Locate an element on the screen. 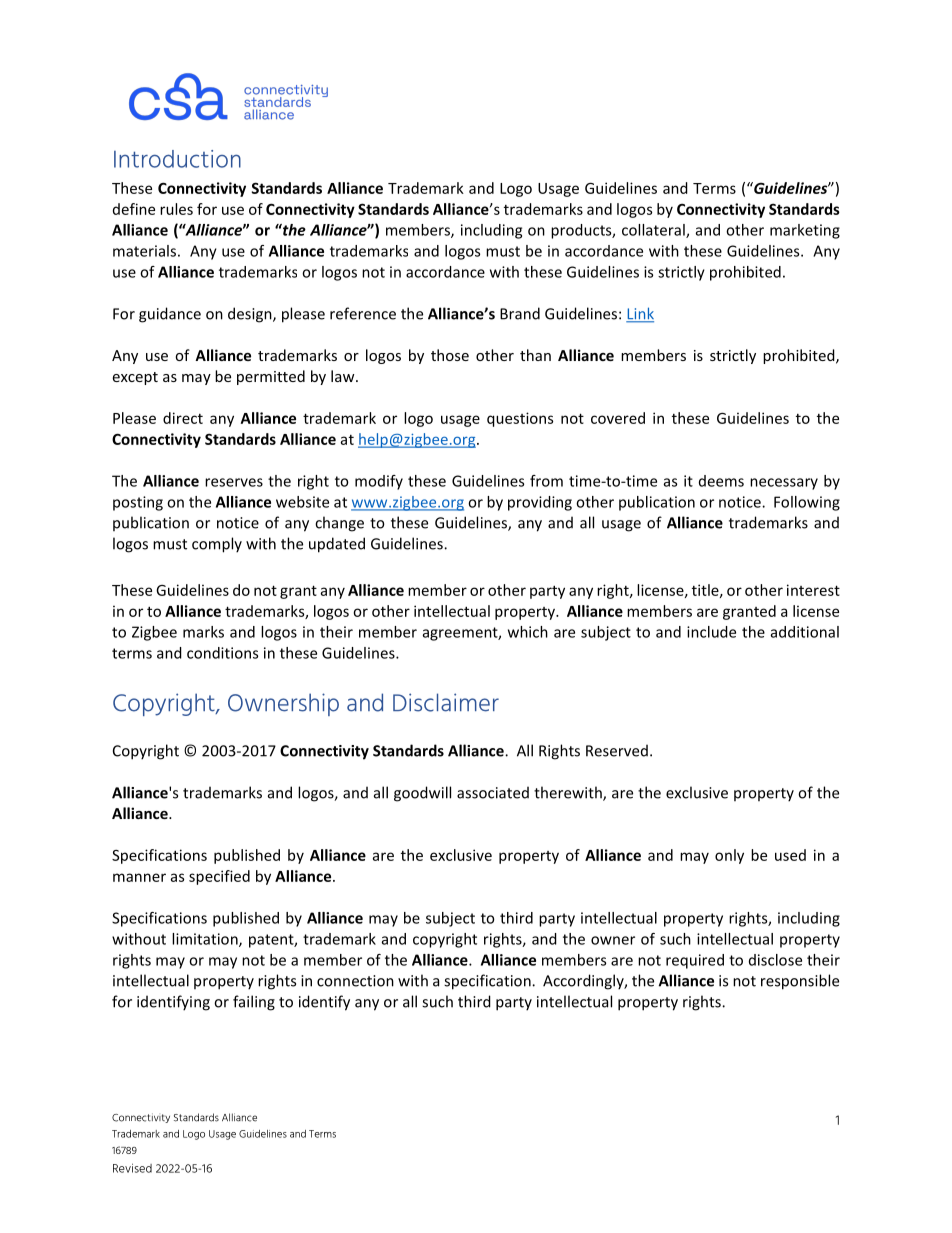  responsible is located at coordinates (800, 982).
